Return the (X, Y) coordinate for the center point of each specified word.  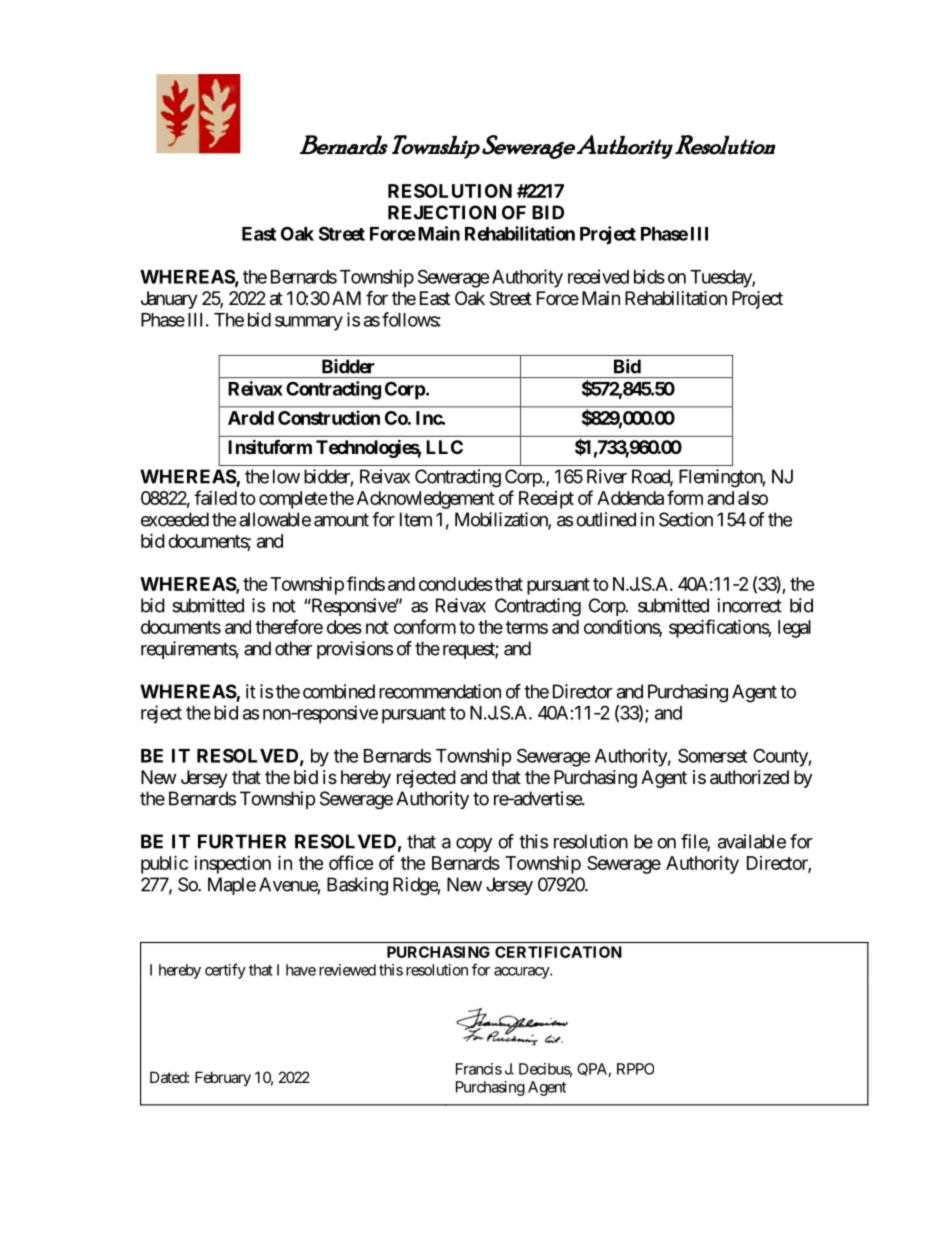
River (607, 476)
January (169, 300)
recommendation (440, 691)
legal (794, 629)
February (223, 1078)
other (293, 648)
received (598, 276)
